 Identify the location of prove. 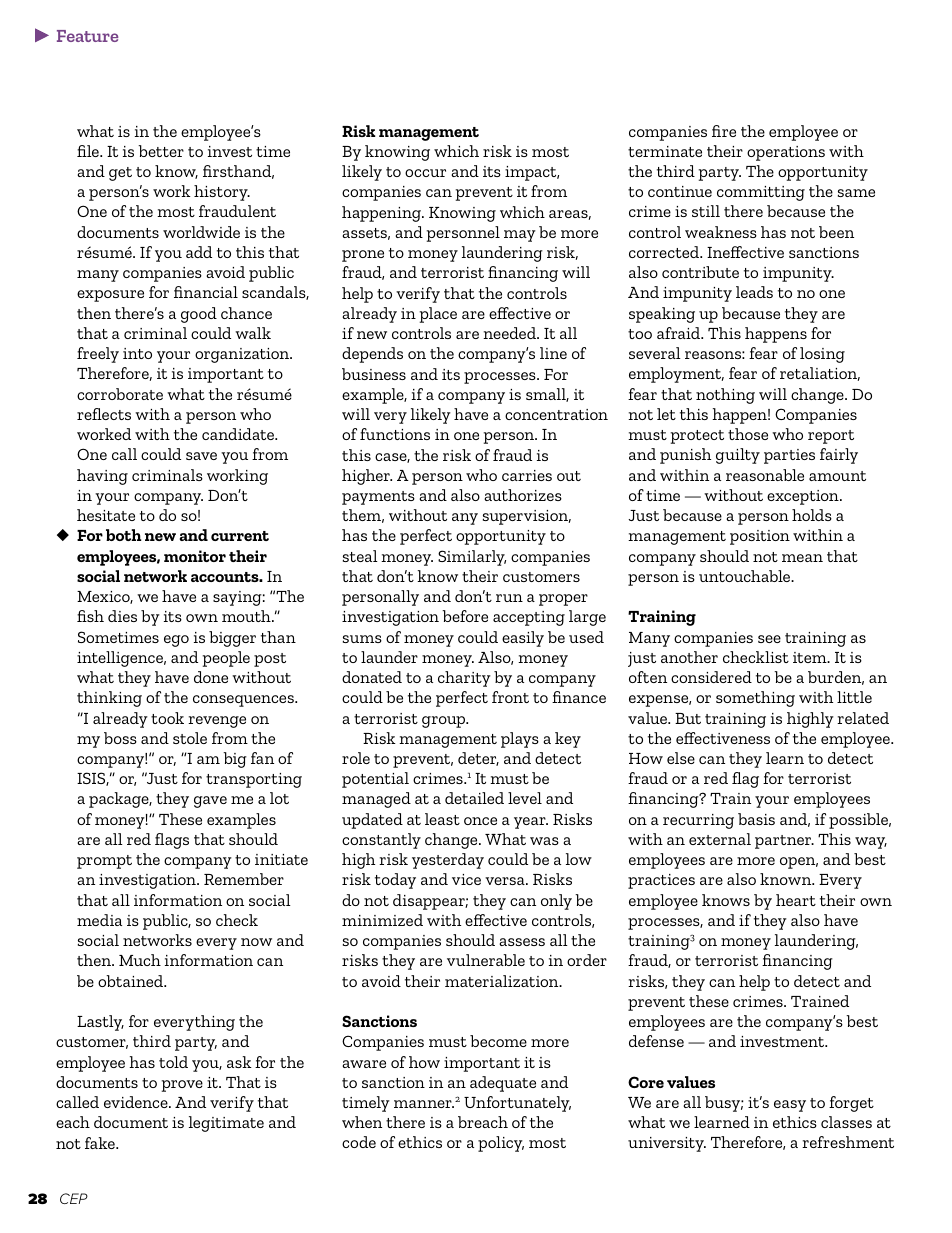
(182, 1086).
